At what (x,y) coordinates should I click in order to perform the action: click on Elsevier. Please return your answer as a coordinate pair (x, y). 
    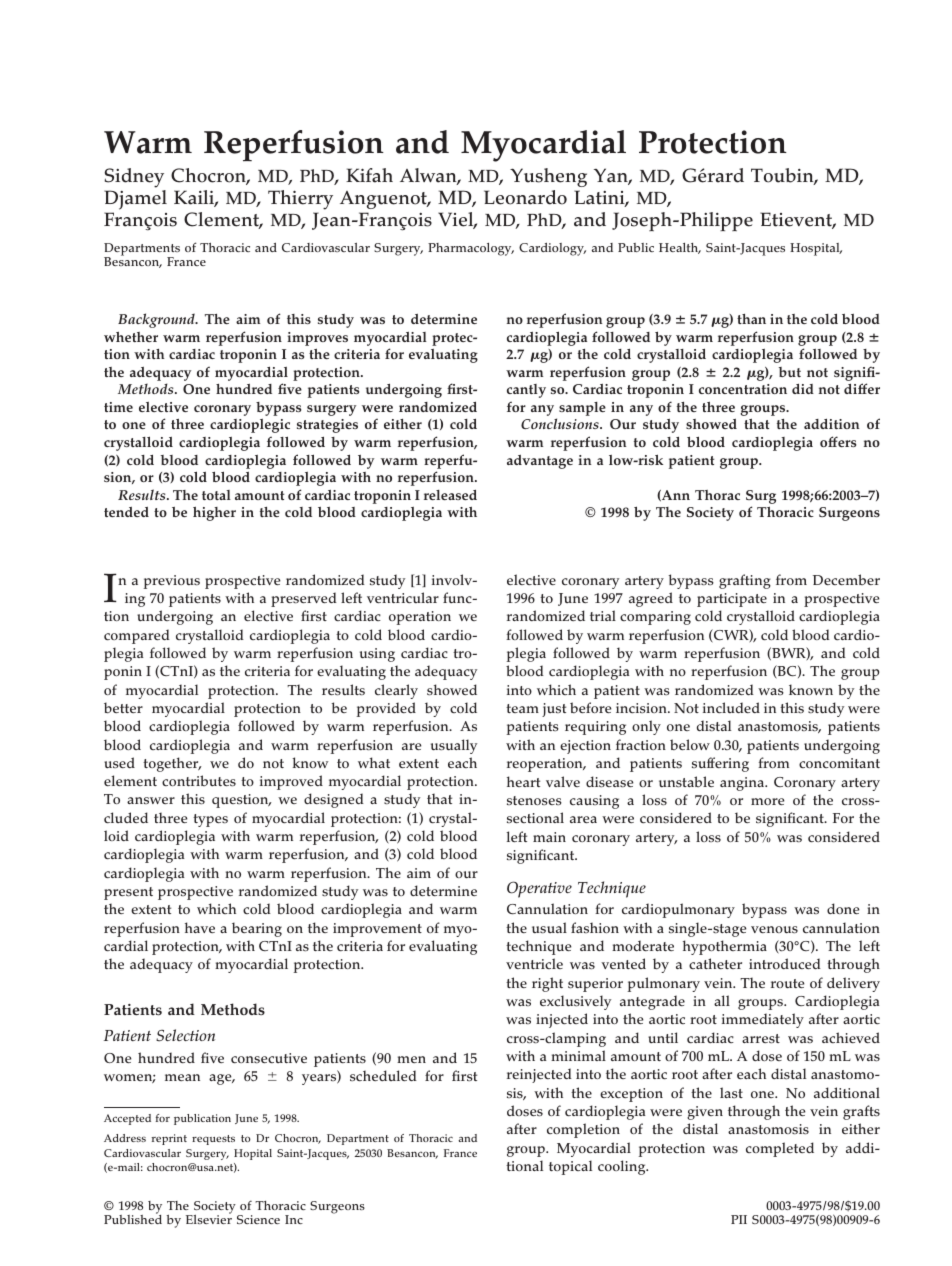
    Looking at the image, I should click on (209, 1218).
